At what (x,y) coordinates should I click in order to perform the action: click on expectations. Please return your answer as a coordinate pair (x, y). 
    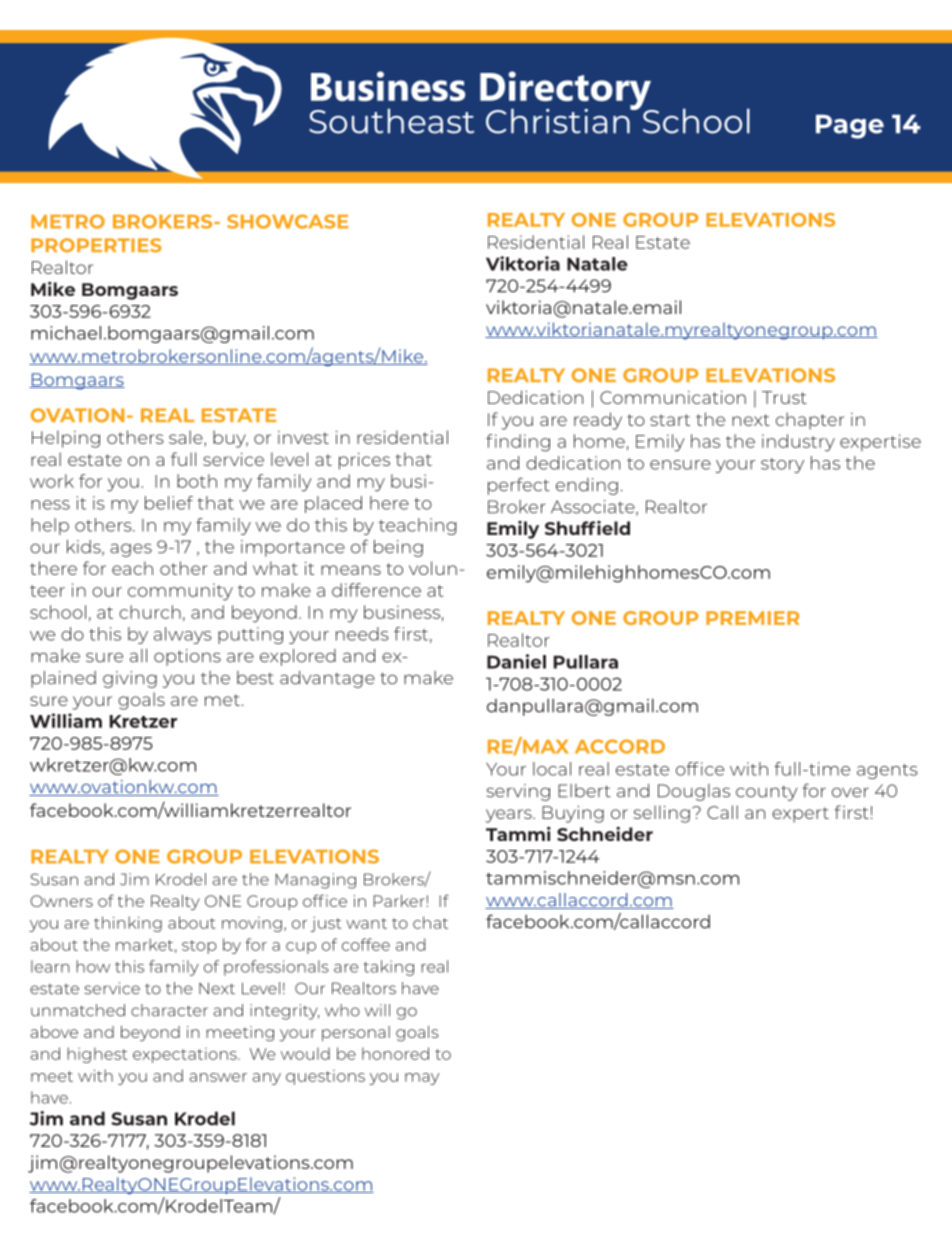
    Looking at the image, I should click on (186, 1055).
